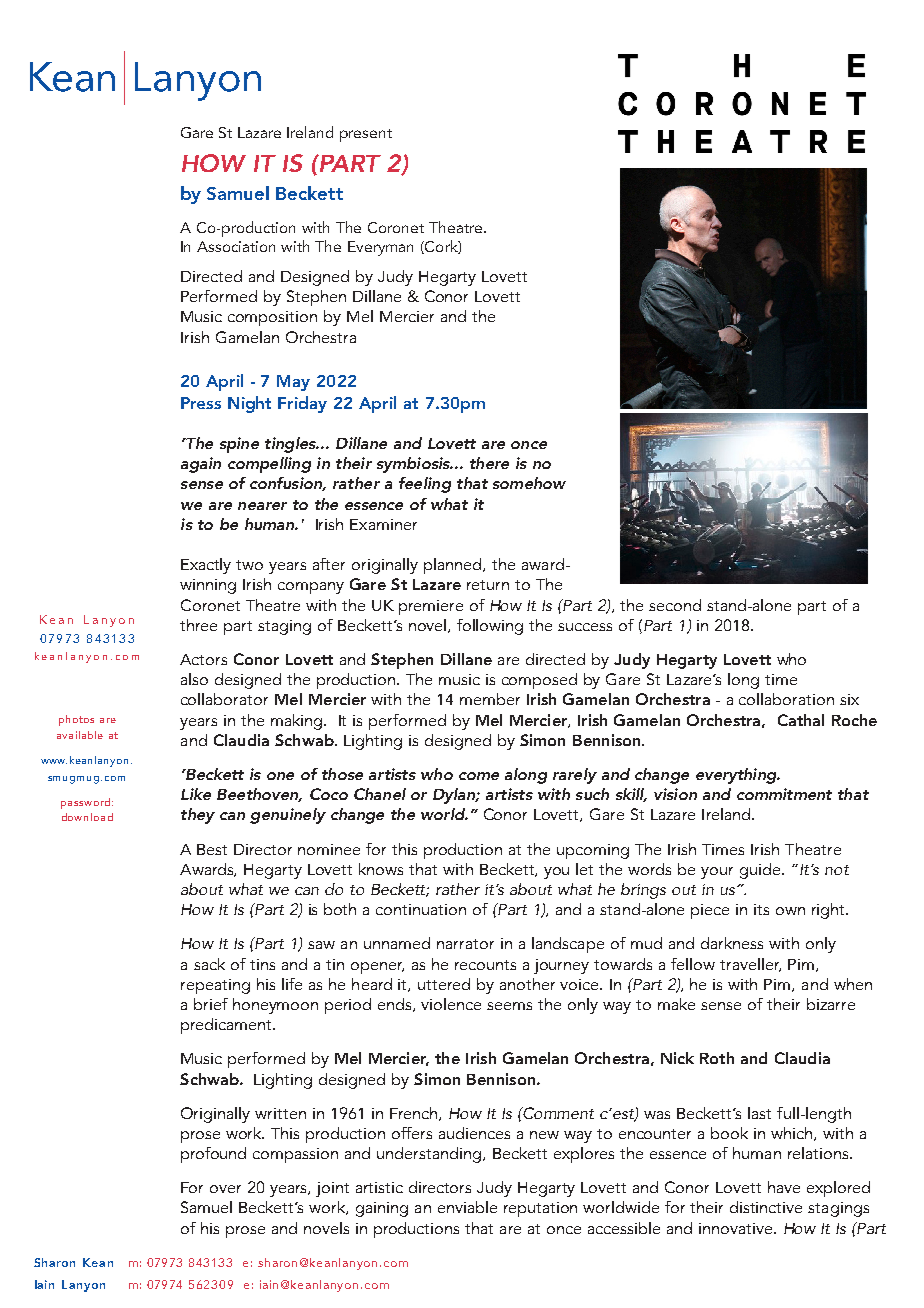 This document has height=1308, width=924. I want to click on feeling, so click(425, 485).
